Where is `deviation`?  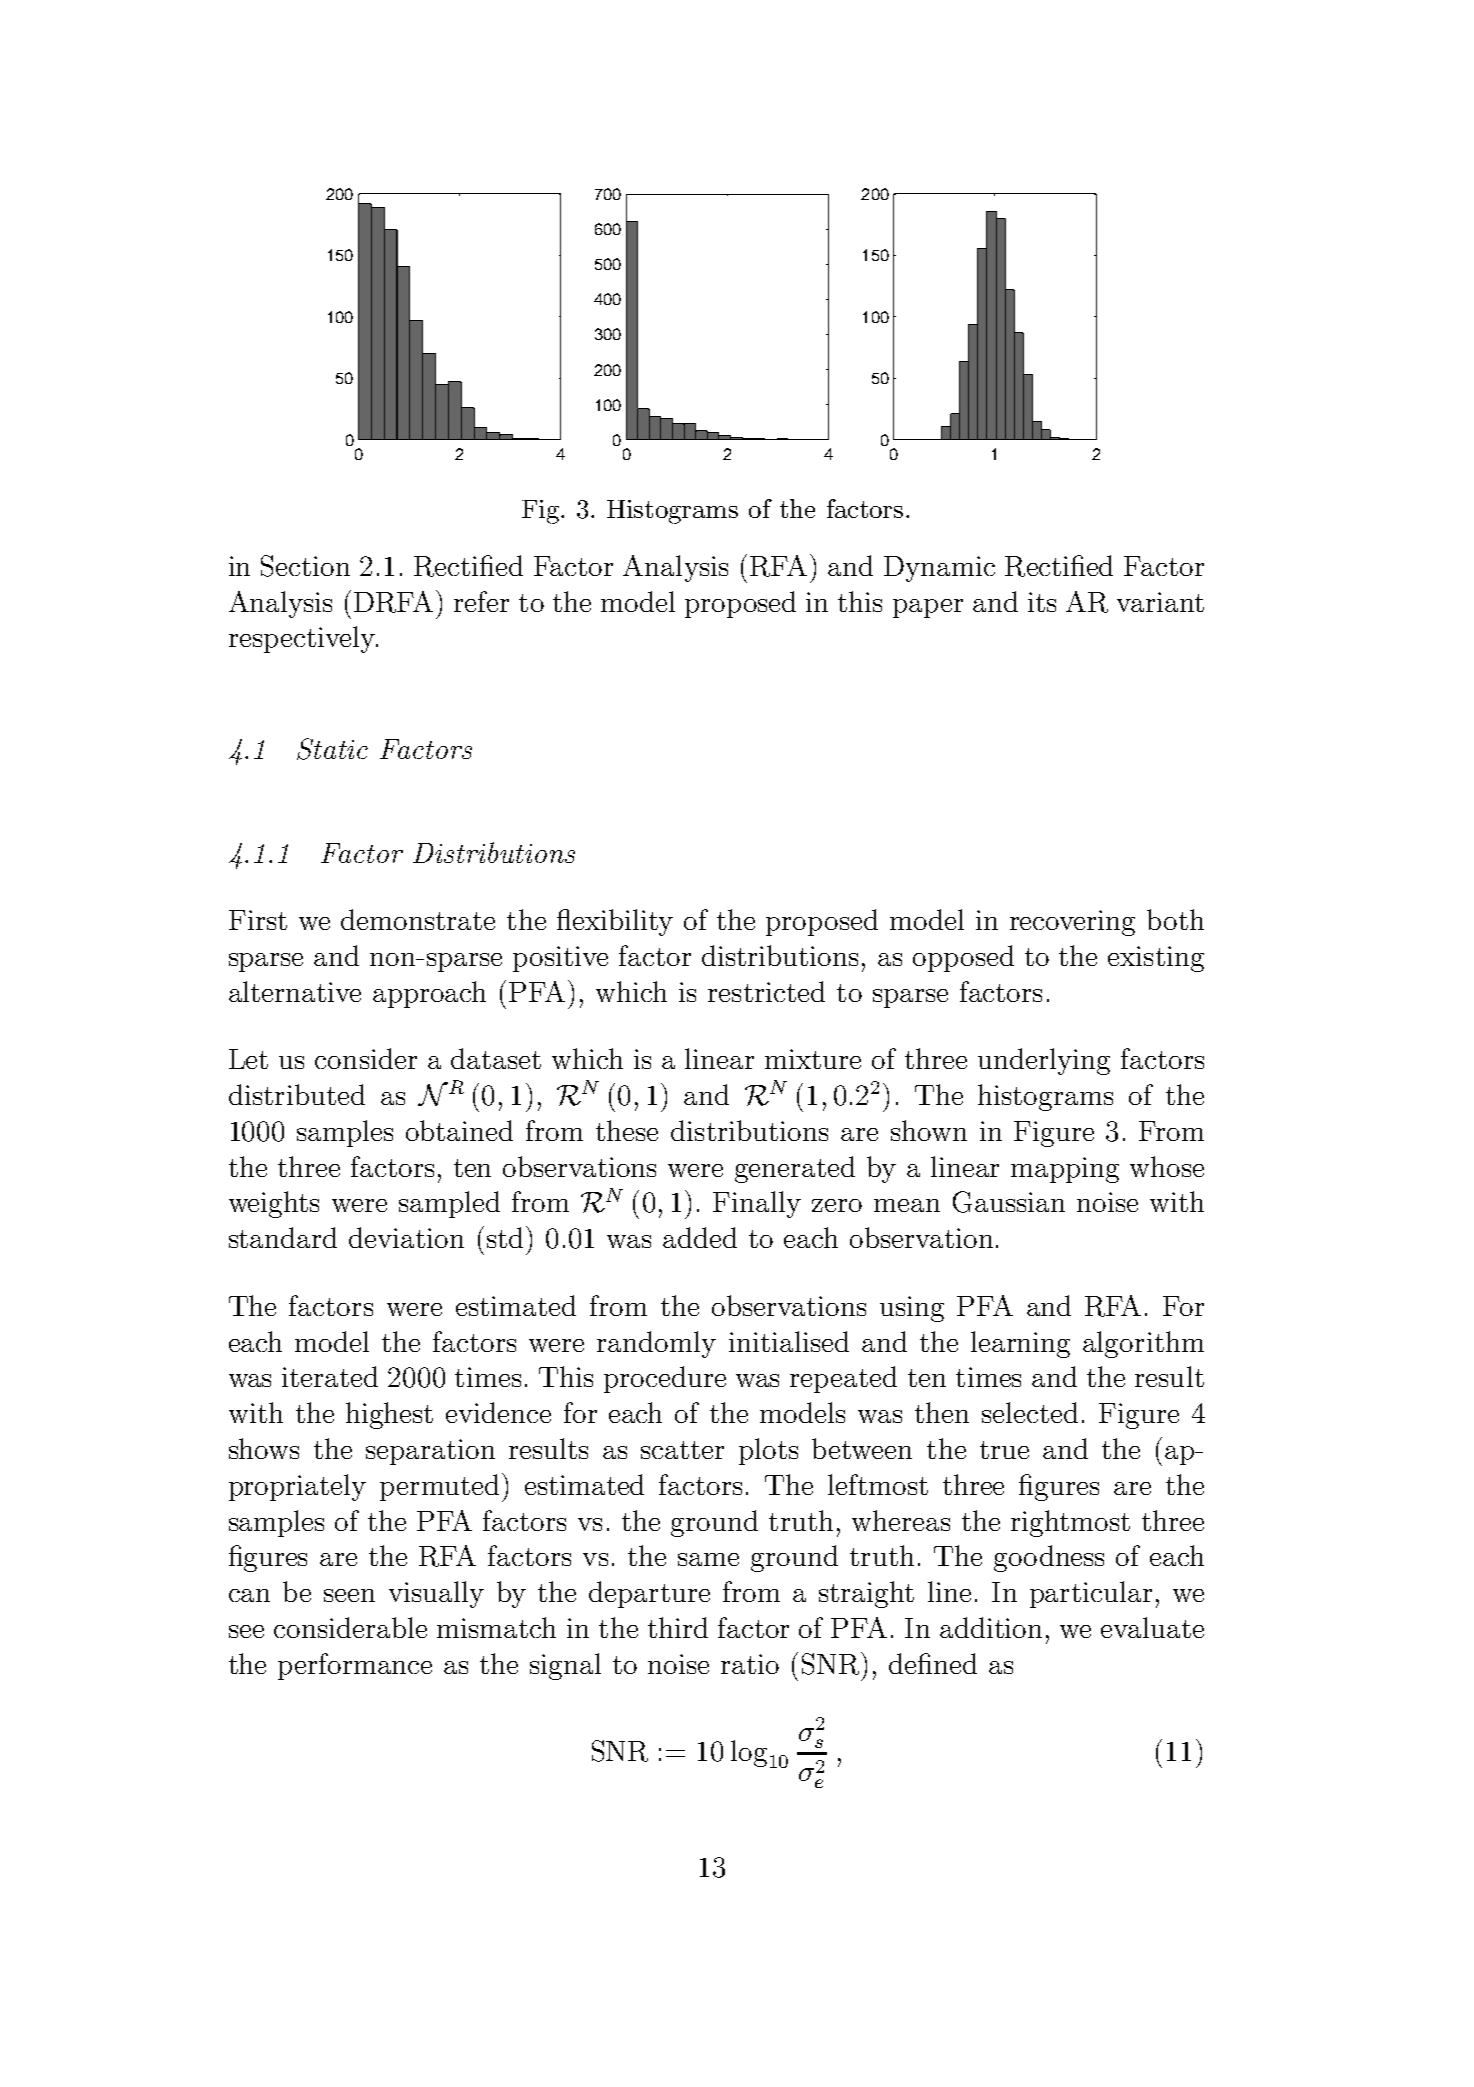
deviation is located at coordinates (406, 1237).
